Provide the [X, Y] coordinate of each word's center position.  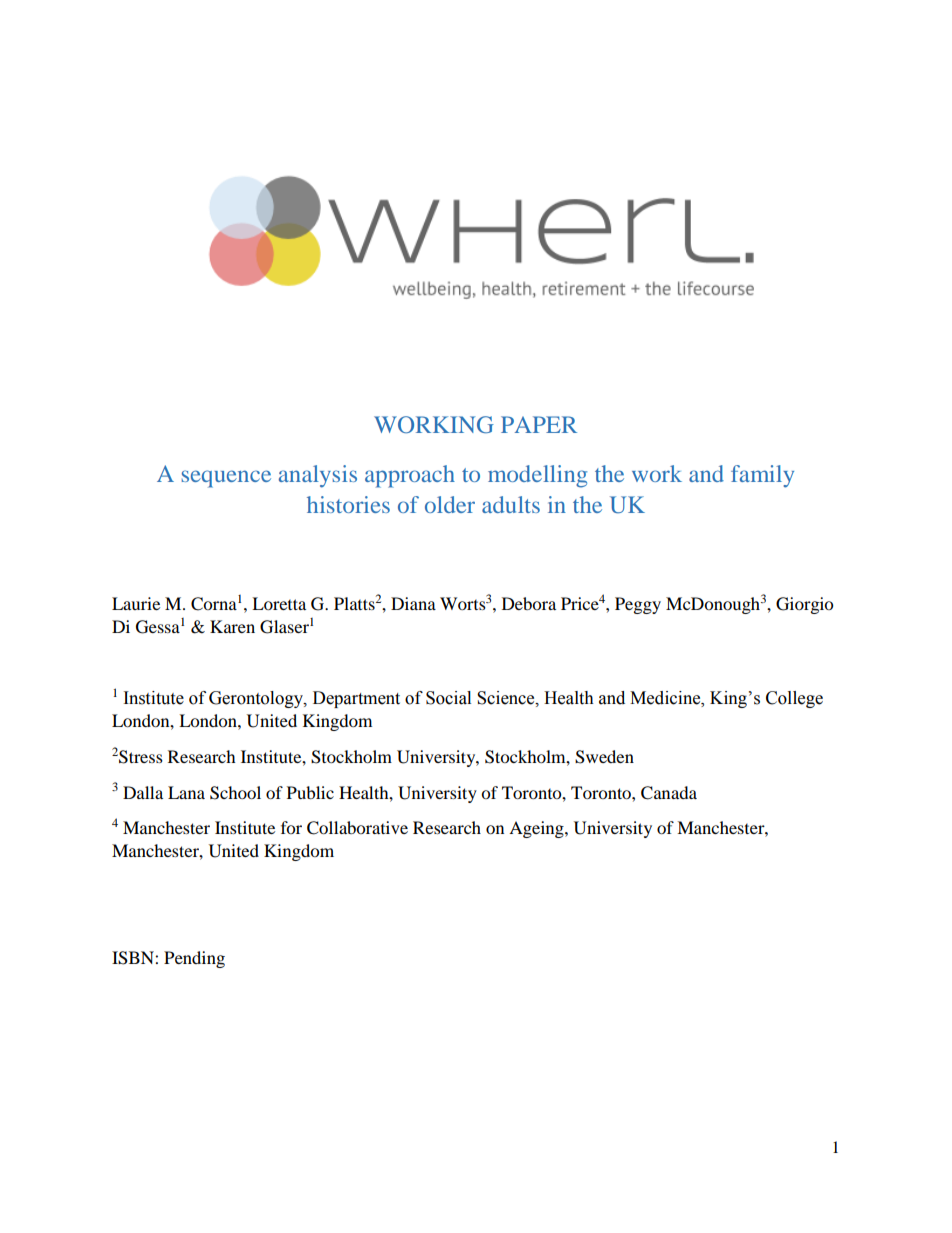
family [762, 476]
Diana [413, 603]
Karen [232, 626]
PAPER [539, 424]
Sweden [604, 757]
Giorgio [804, 605]
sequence [226, 479]
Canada [669, 793]
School [235, 793]
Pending [194, 959]
